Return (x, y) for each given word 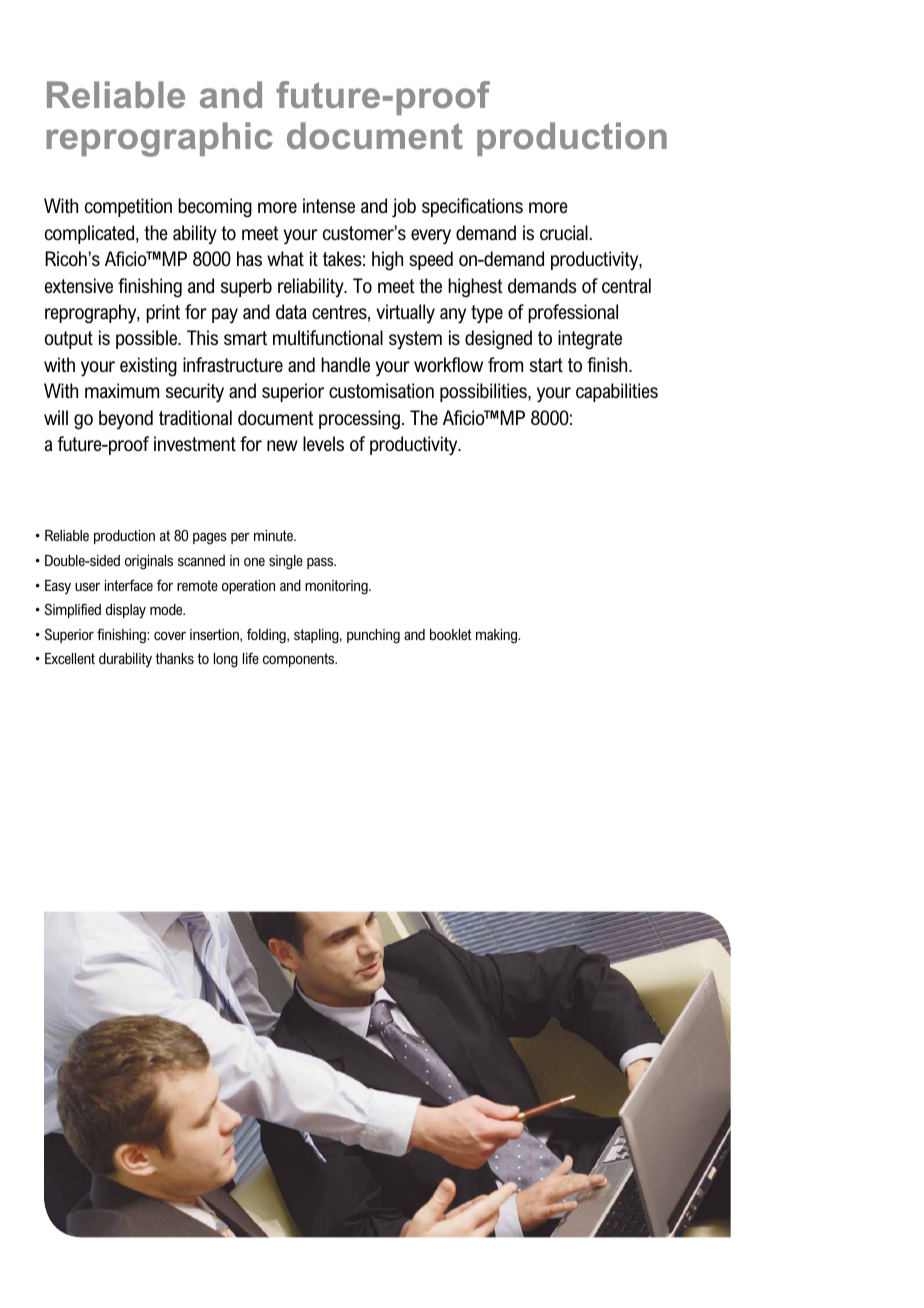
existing (148, 367)
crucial (564, 233)
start (546, 365)
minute (274, 535)
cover (170, 636)
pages (210, 538)
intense (329, 206)
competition (128, 207)
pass (321, 563)
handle (345, 365)
